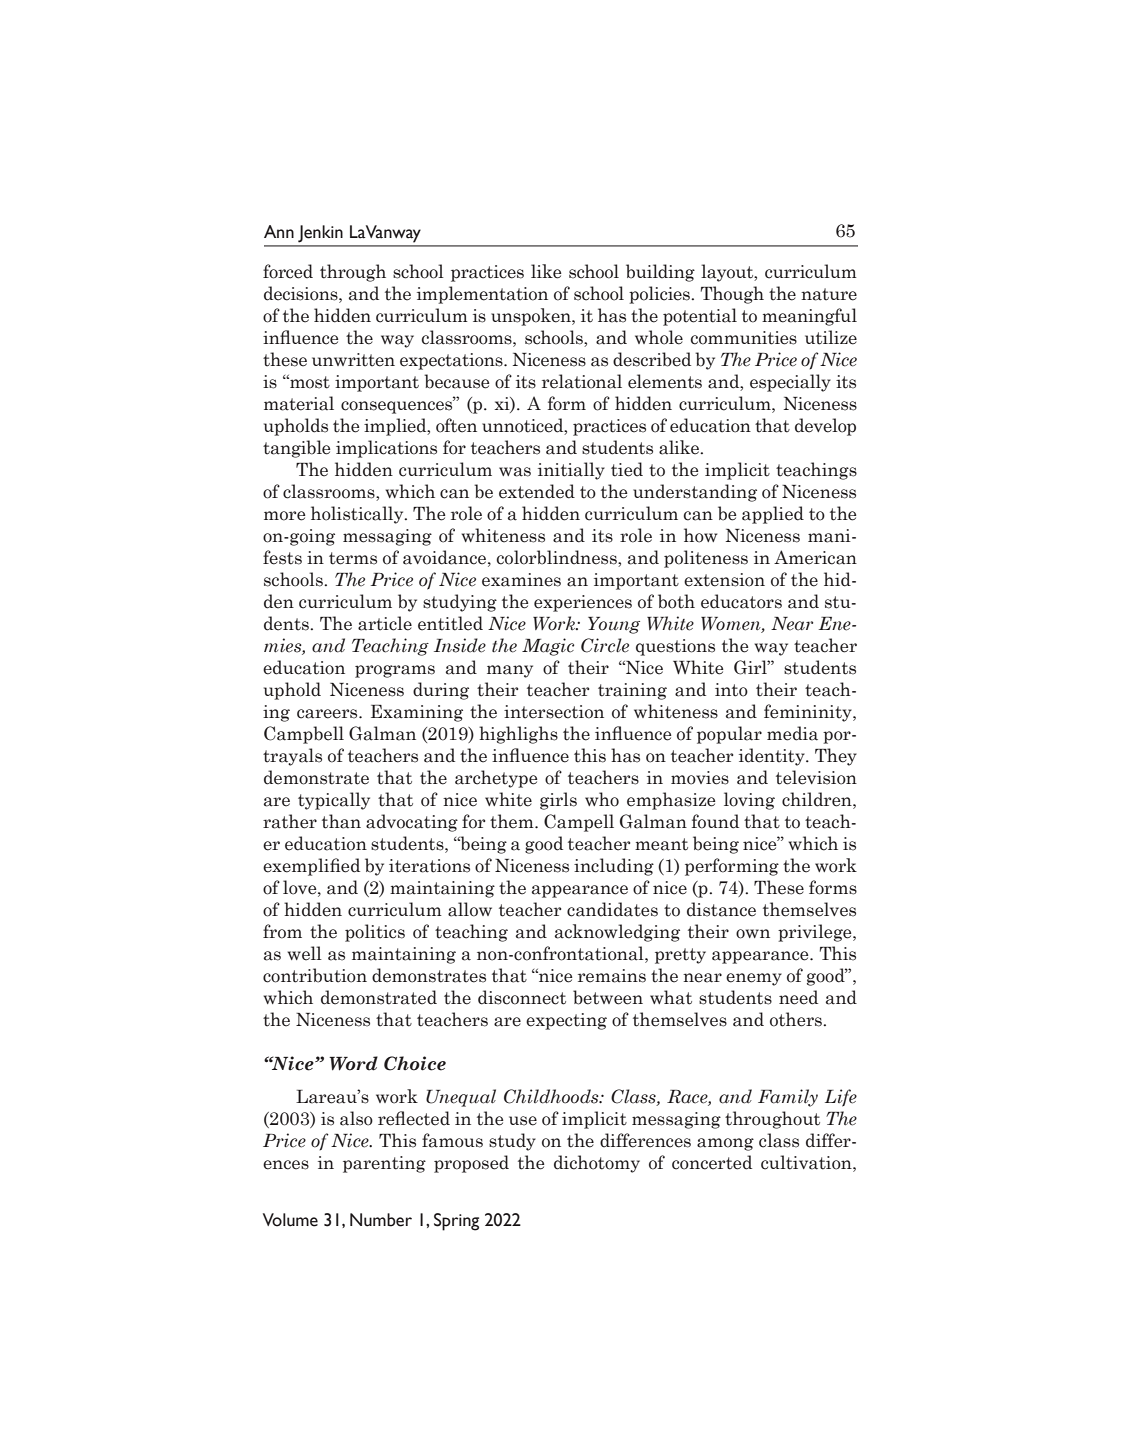 The height and width of the screenshot is (1452, 1122). What do you see at coordinates (612, 976) in the screenshot?
I see `remains` at bounding box center [612, 976].
